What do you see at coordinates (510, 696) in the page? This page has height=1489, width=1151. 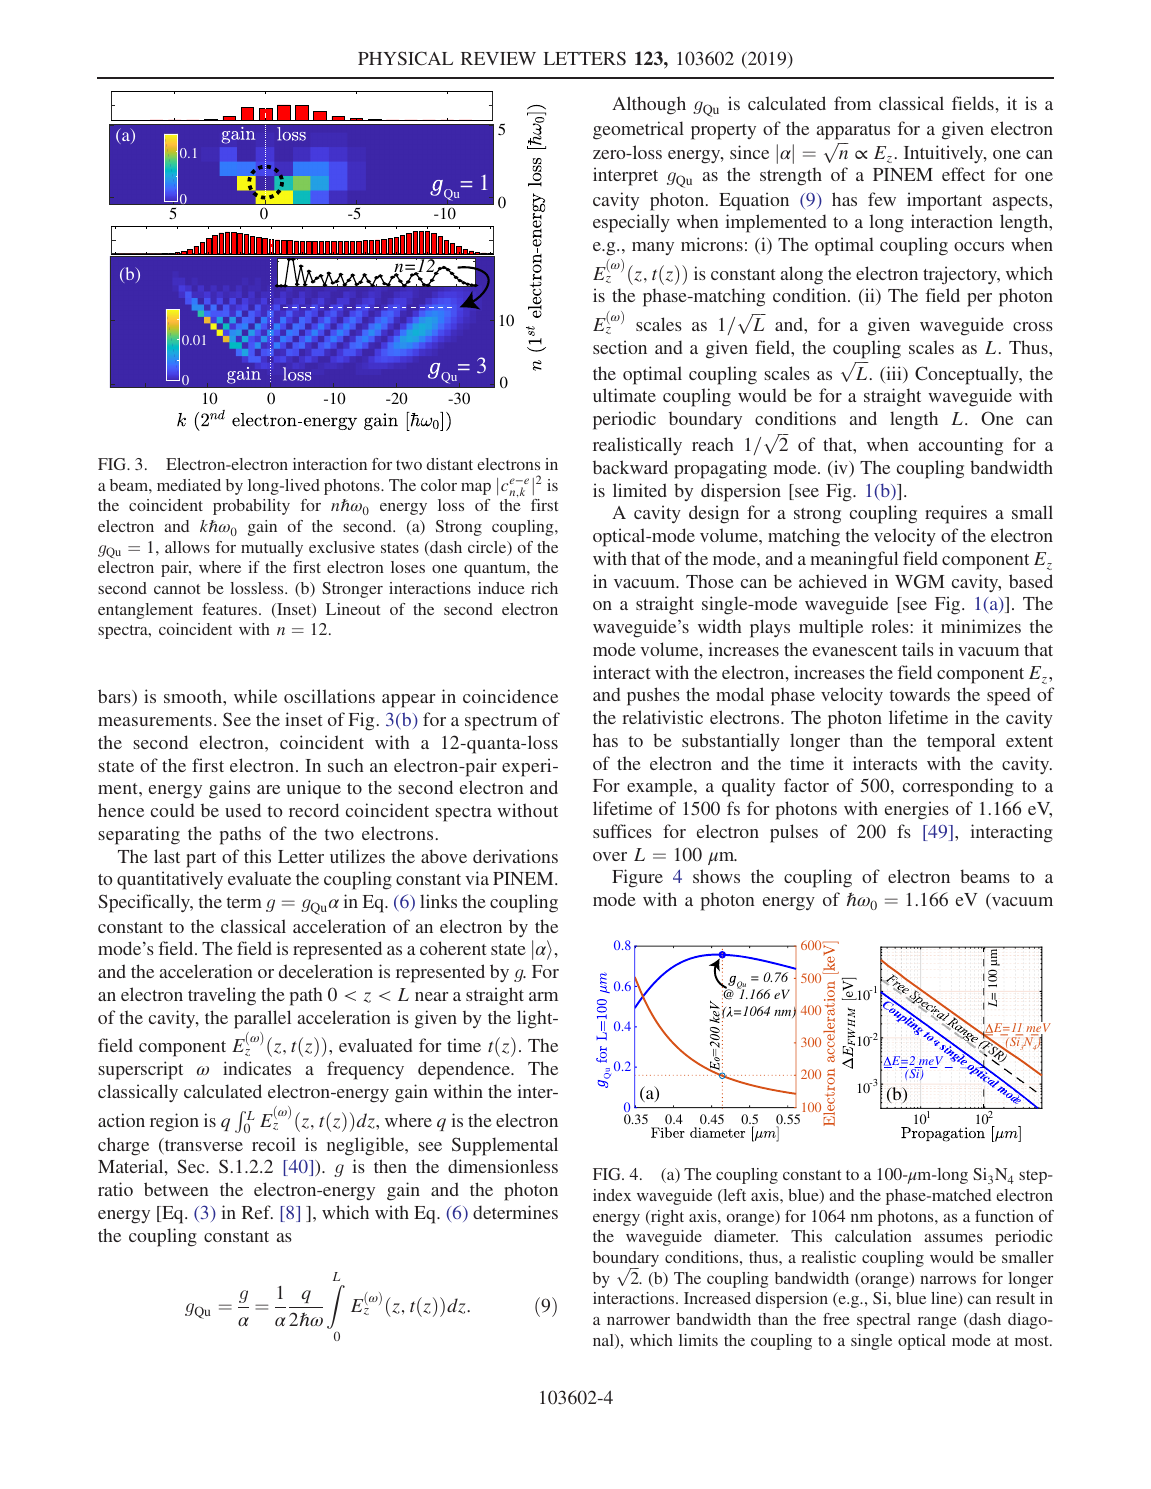 I see `coincidence` at bounding box center [510, 696].
